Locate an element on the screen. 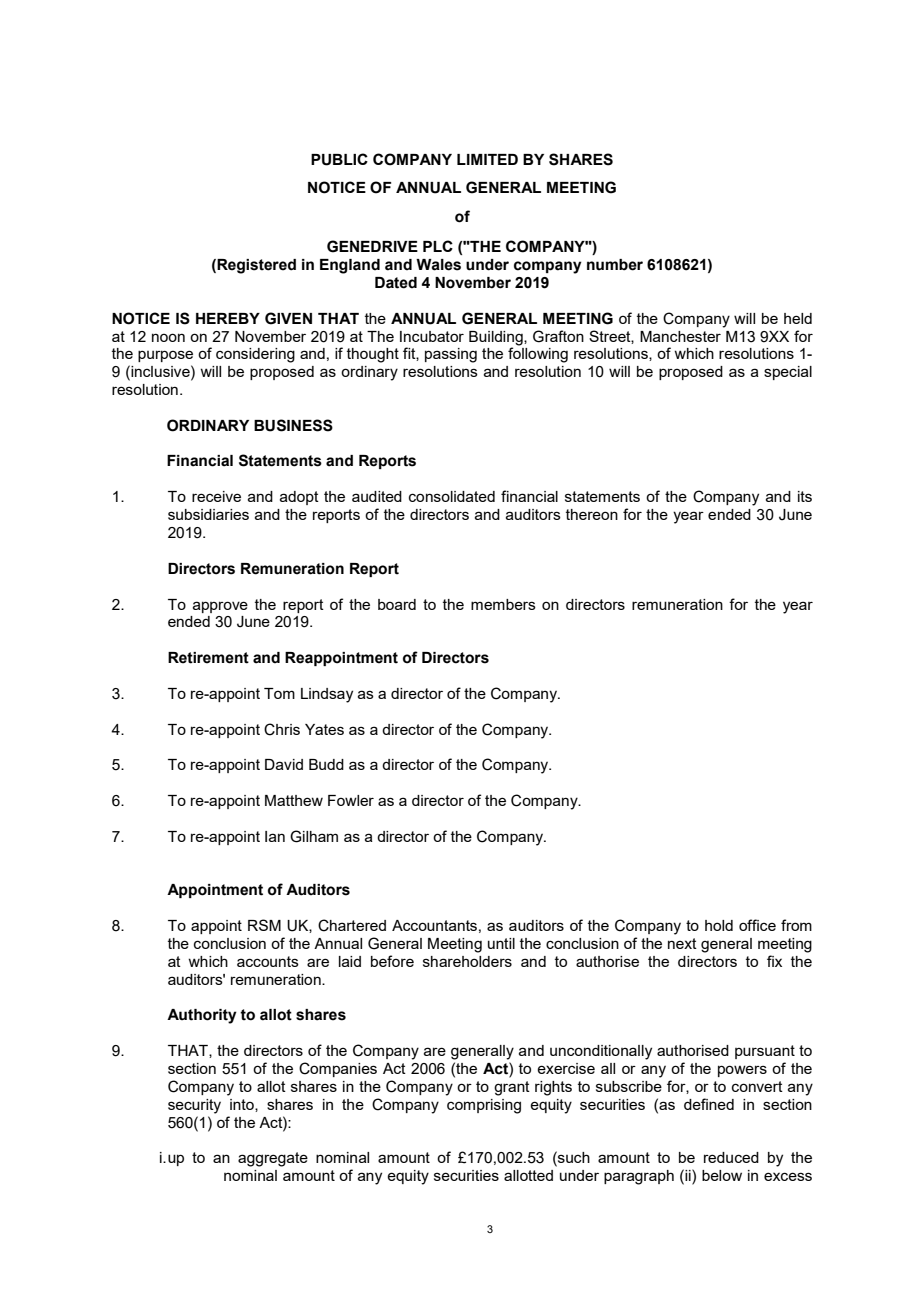 The height and width of the screenshot is (1308, 924). members is located at coordinates (503, 604).
